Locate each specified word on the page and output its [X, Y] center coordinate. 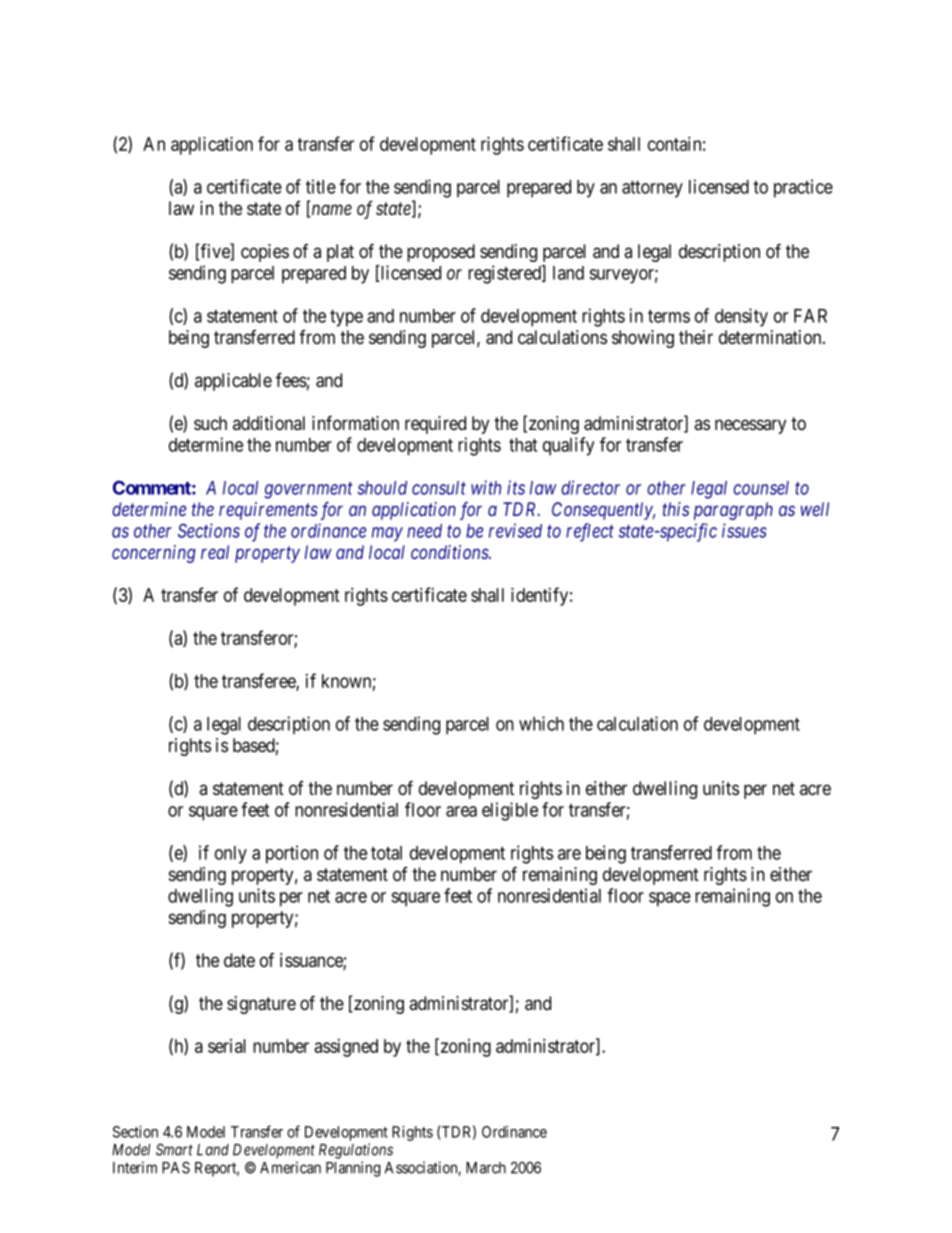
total [386, 853]
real [215, 552]
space [670, 899]
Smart [174, 1149]
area [461, 811]
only [231, 855]
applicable [233, 382]
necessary [750, 426]
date [239, 960]
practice [803, 188]
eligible [510, 811]
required [435, 425]
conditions [450, 552]
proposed [441, 253]
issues [744, 530]
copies [265, 253]
